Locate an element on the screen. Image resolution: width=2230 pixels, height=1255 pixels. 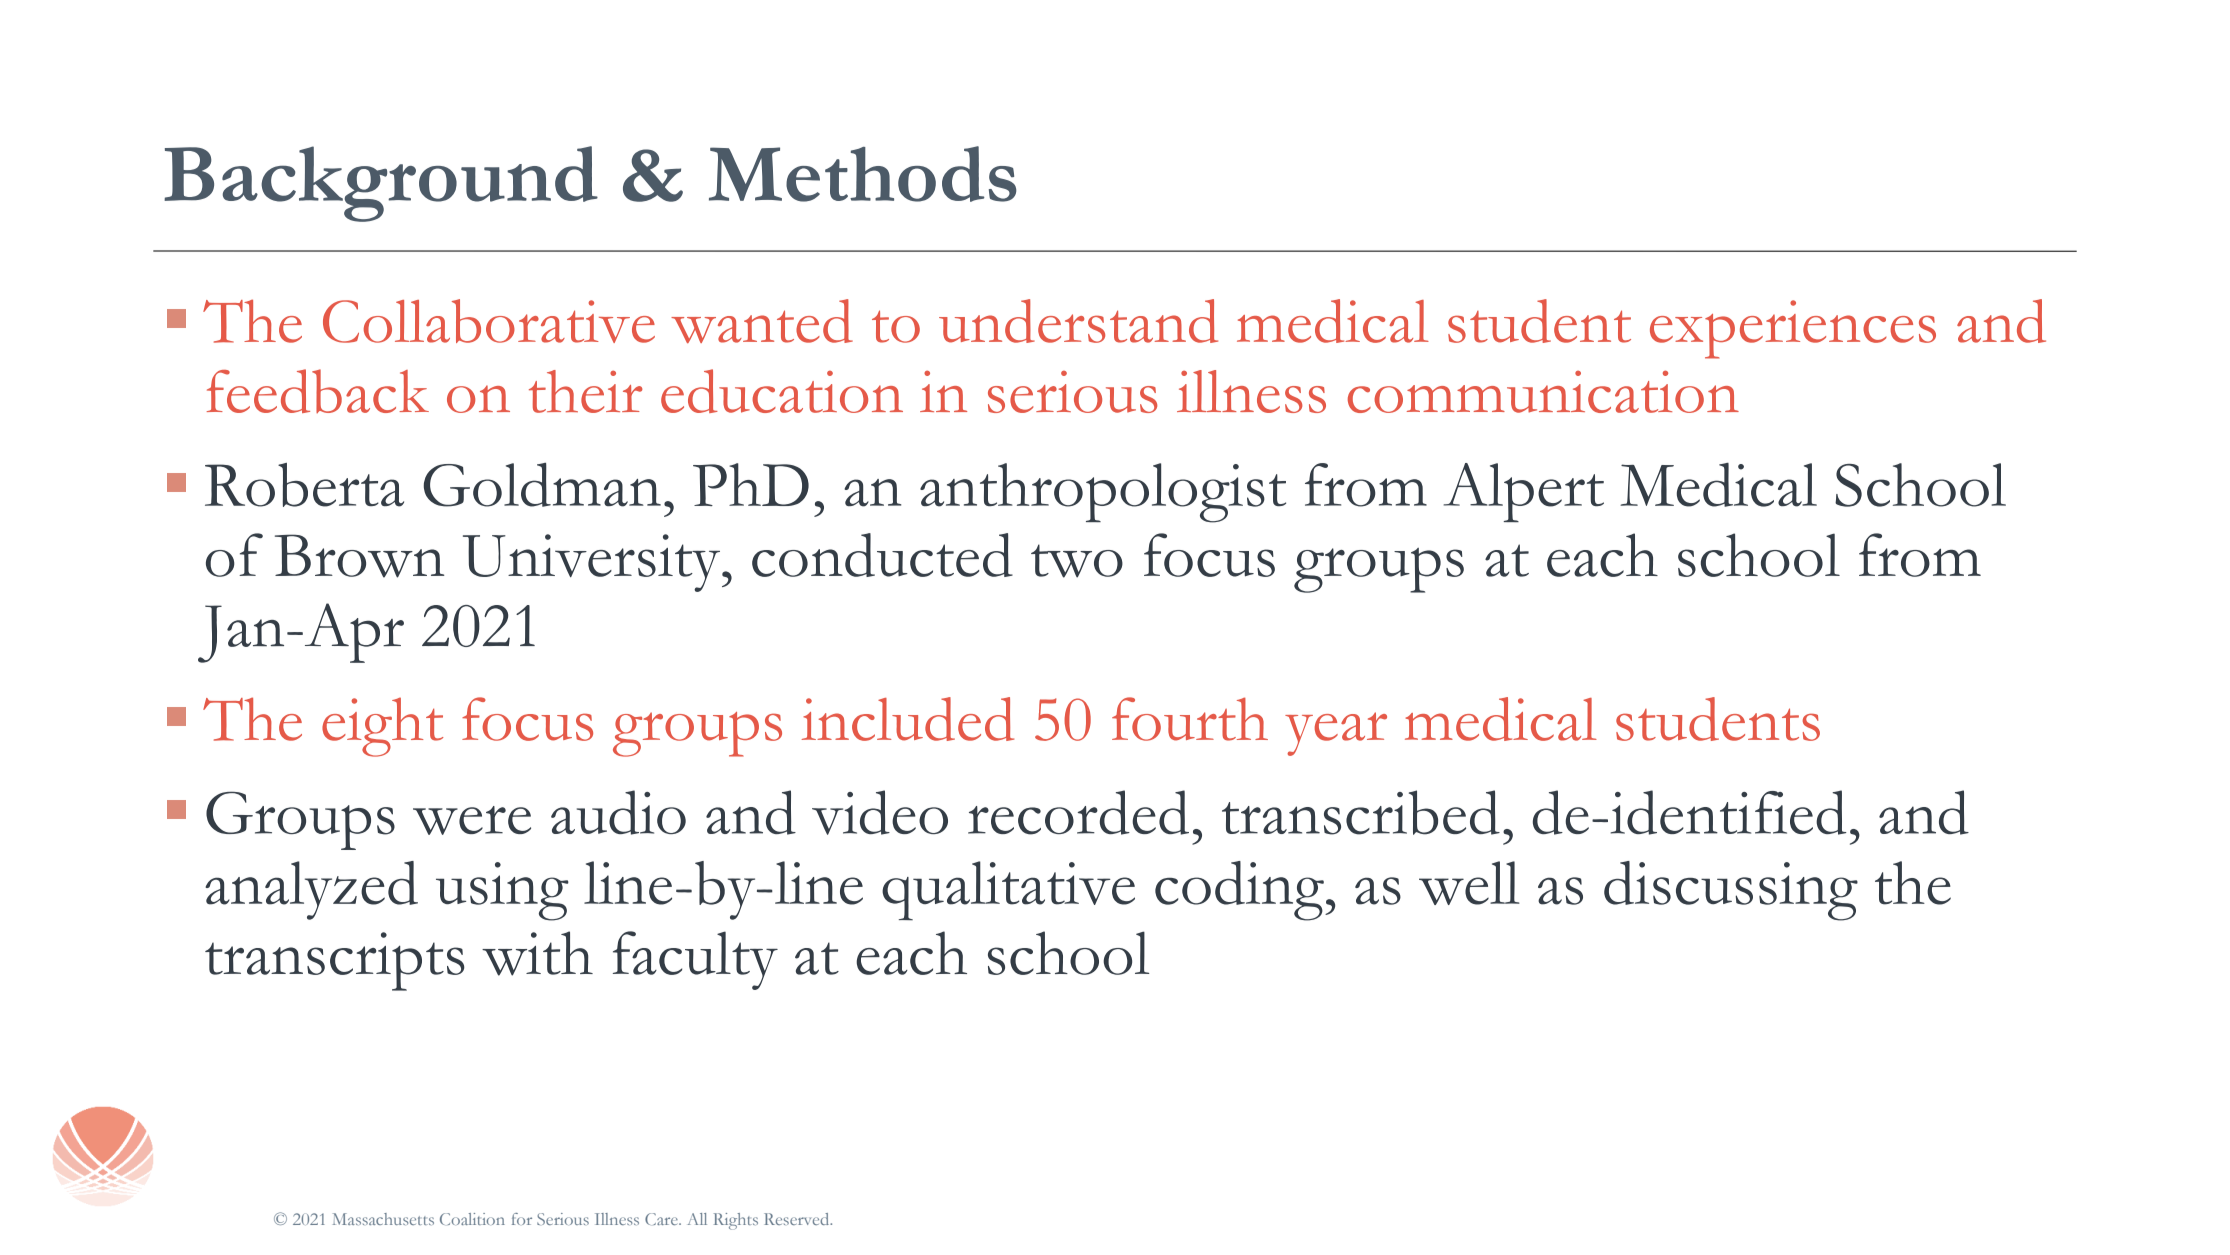
discussing is located at coordinates (1731, 891).
